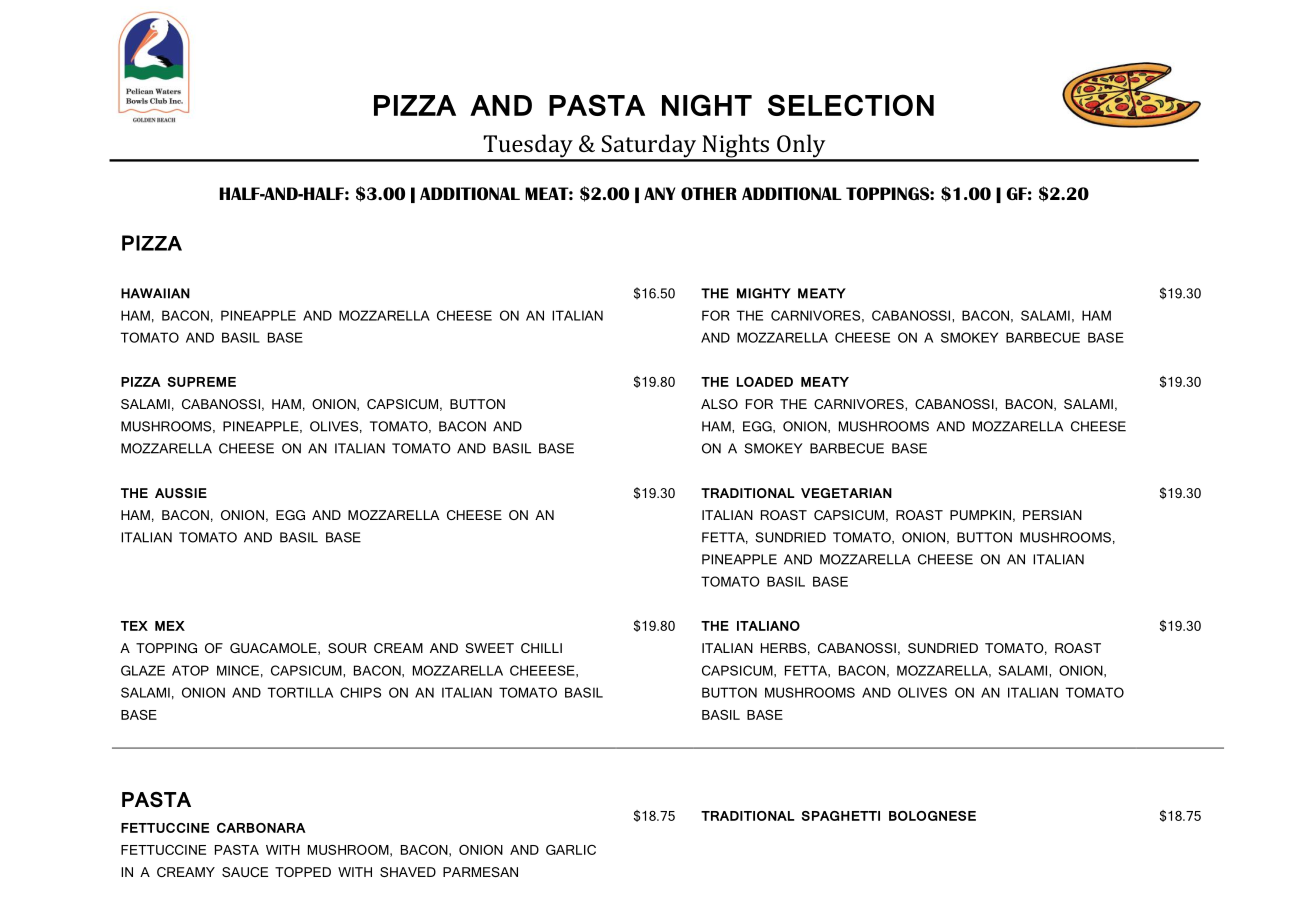 Image resolution: width=1308 pixels, height=924 pixels. I want to click on HAWAIIAN, so click(155, 293).
